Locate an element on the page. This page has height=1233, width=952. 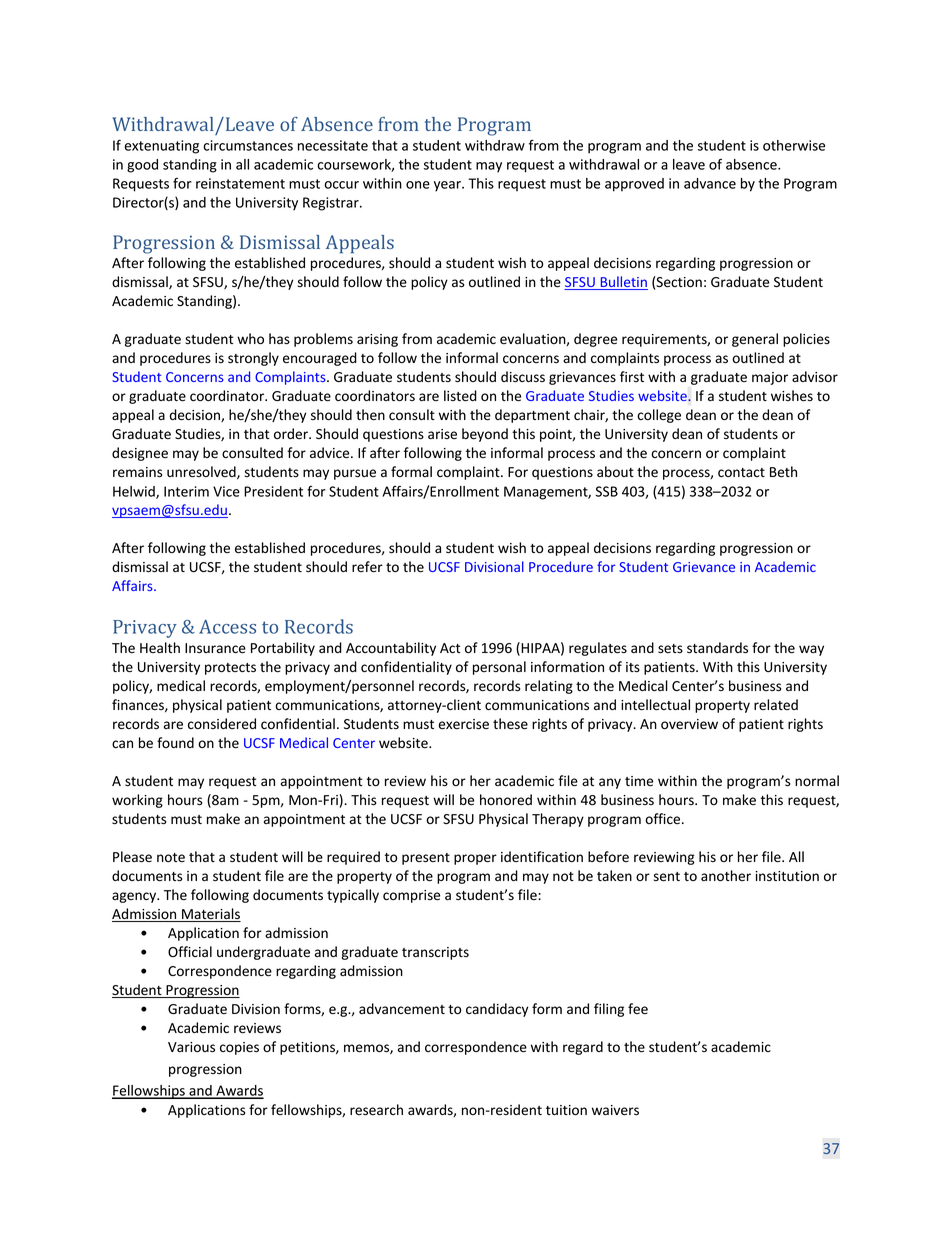
listed is located at coordinates (460, 396).
